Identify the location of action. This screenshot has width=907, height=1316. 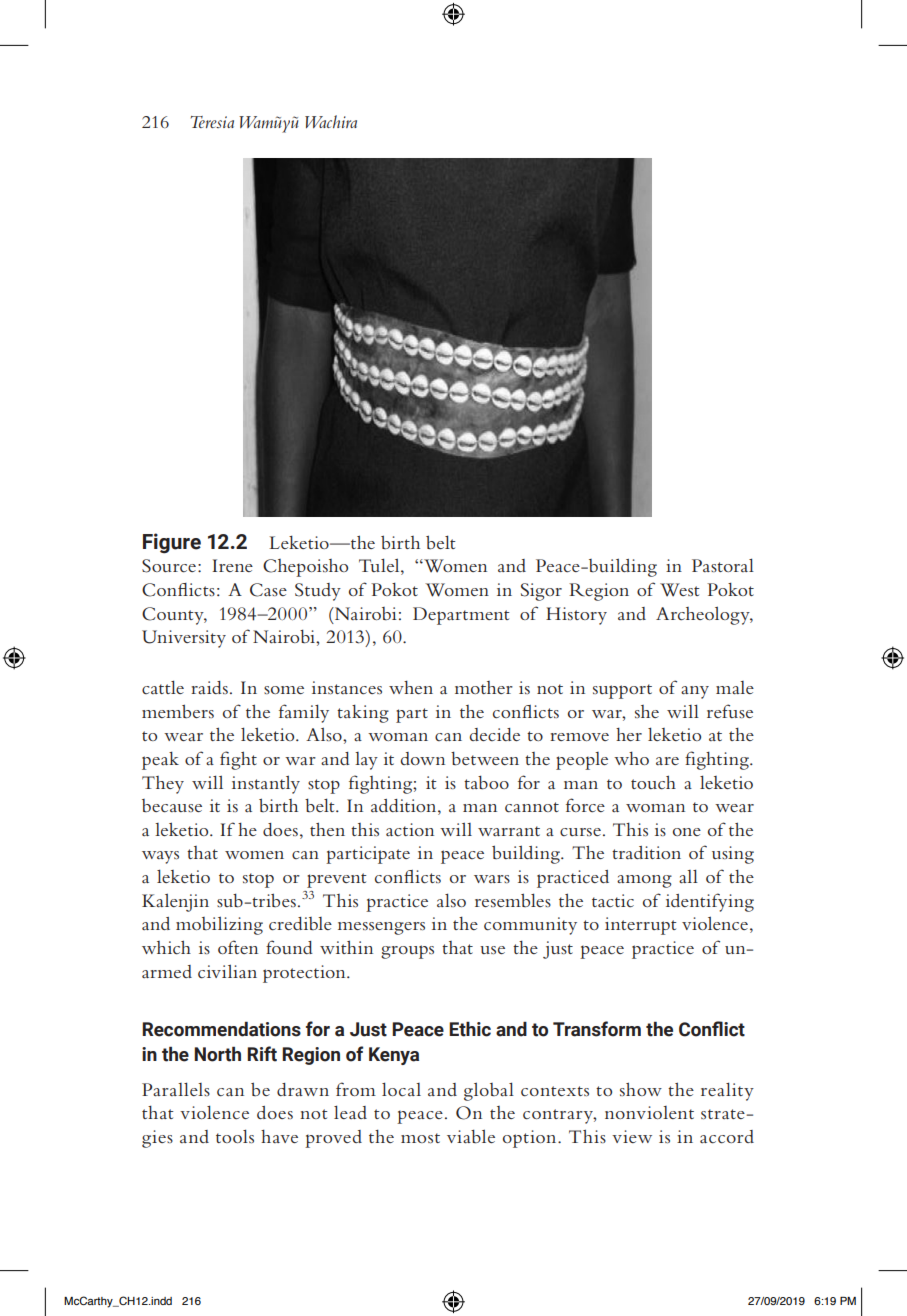
(410, 829).
